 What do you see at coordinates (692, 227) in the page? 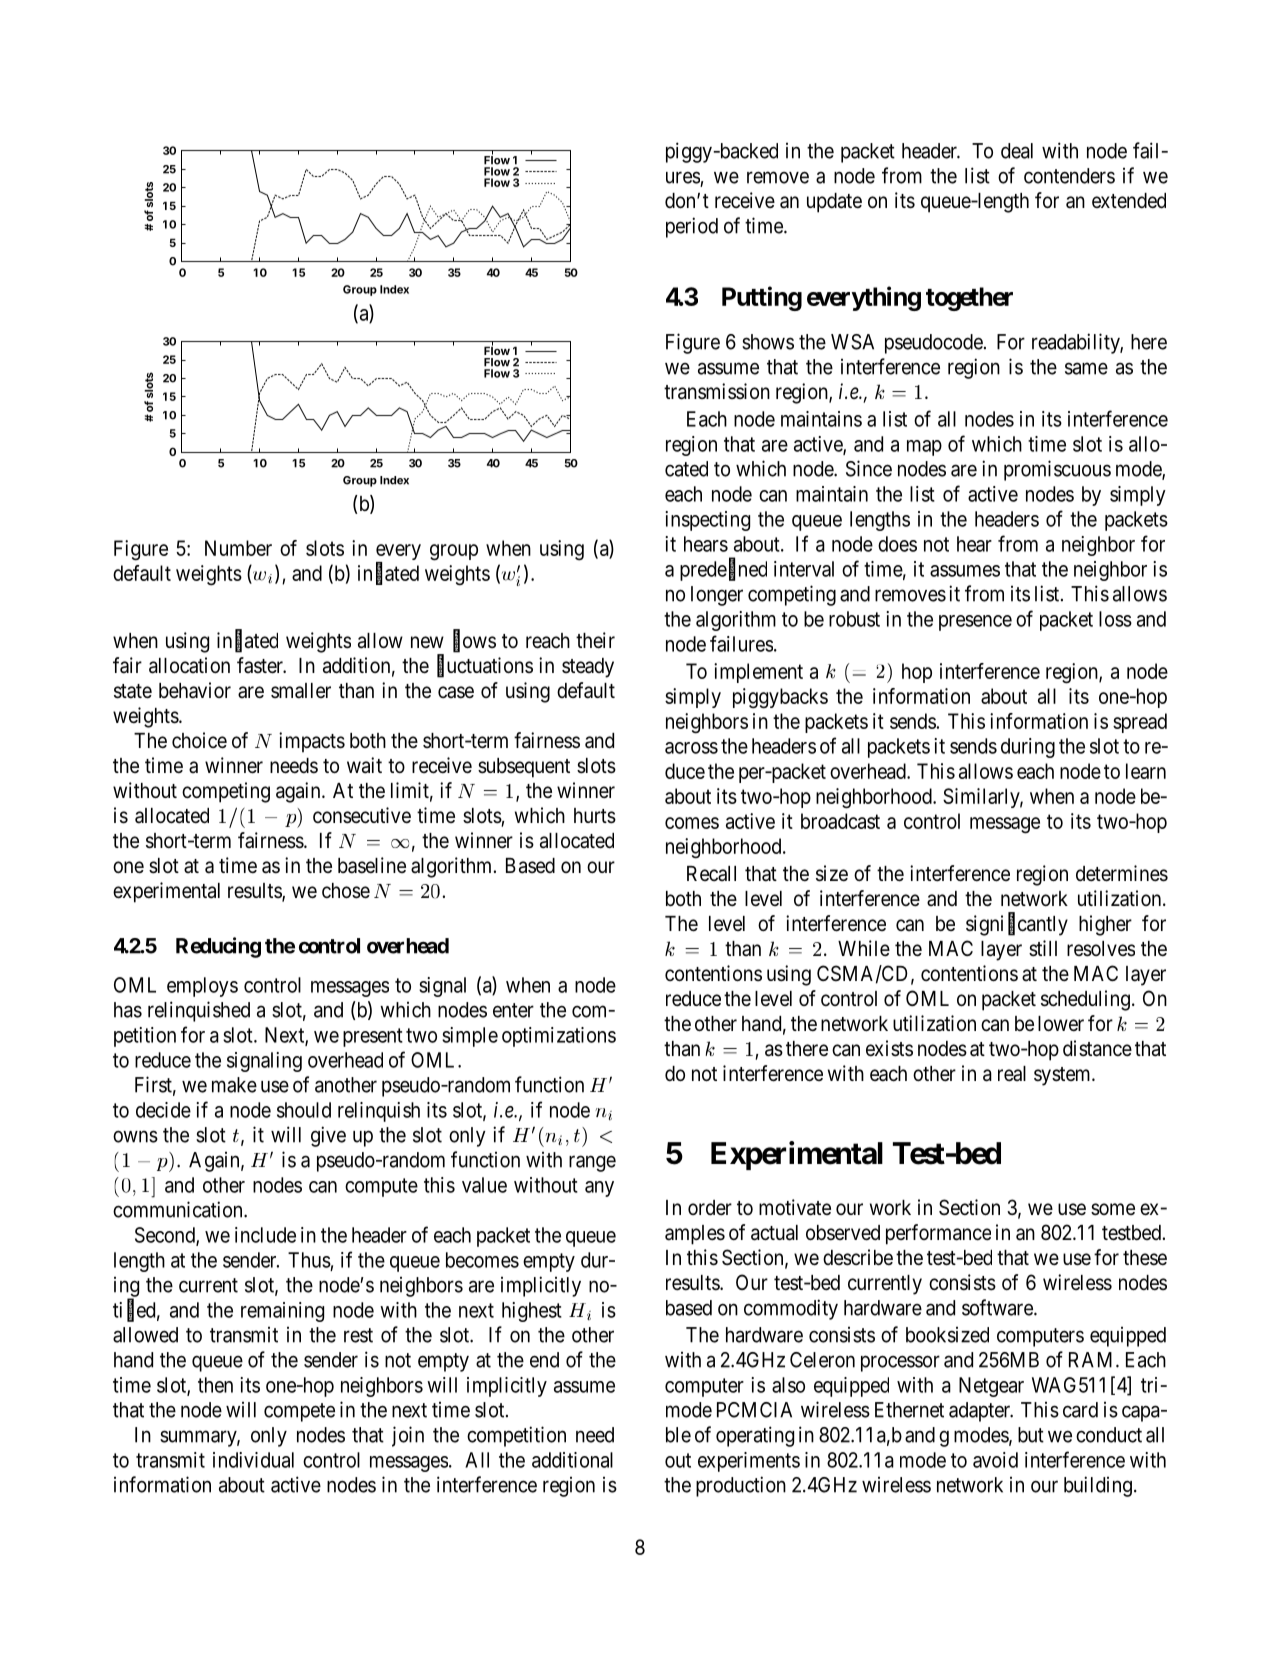
I see `period` at bounding box center [692, 227].
